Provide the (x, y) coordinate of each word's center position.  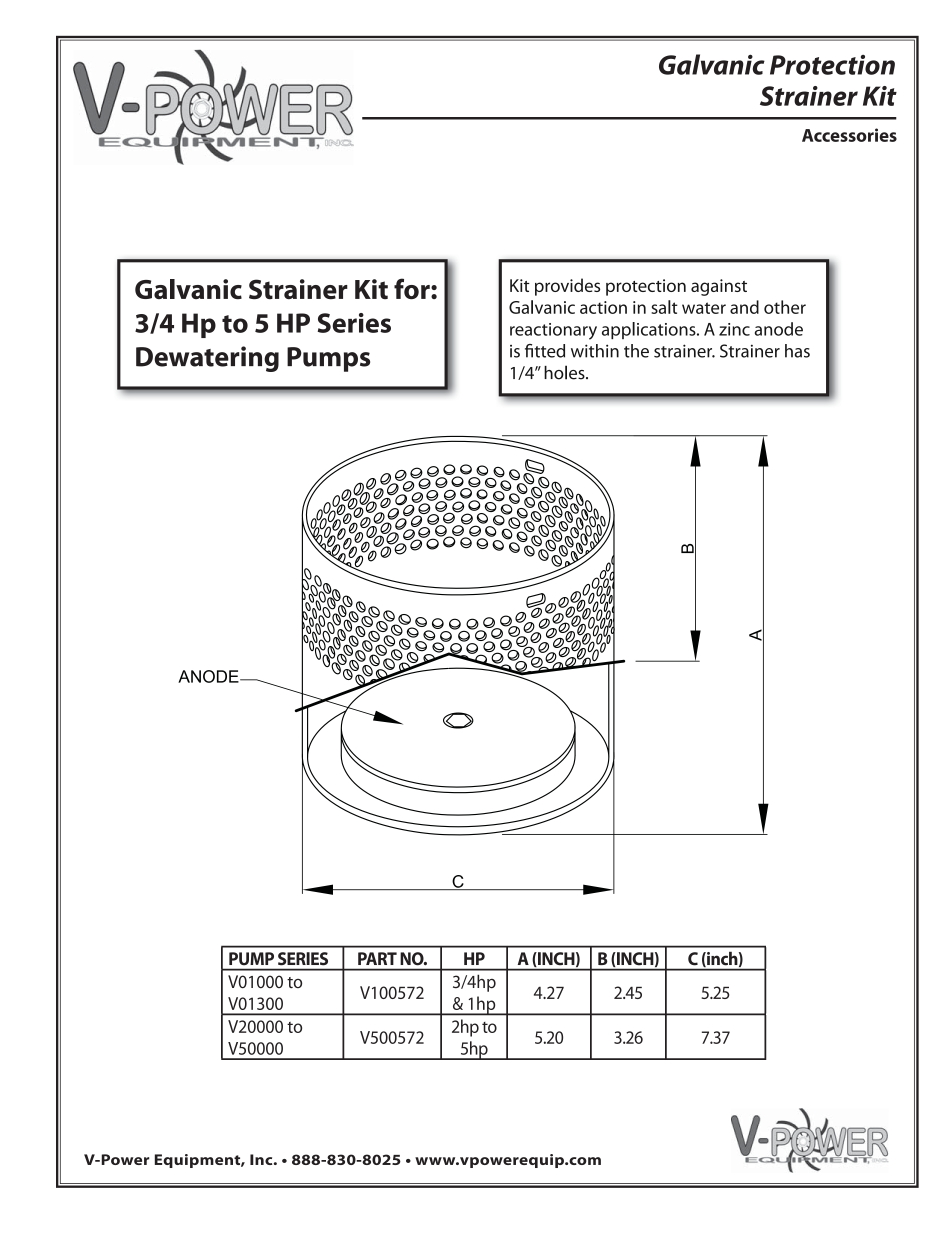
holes (565, 372)
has (797, 351)
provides (567, 287)
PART (377, 958)
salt (664, 307)
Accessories (849, 135)
